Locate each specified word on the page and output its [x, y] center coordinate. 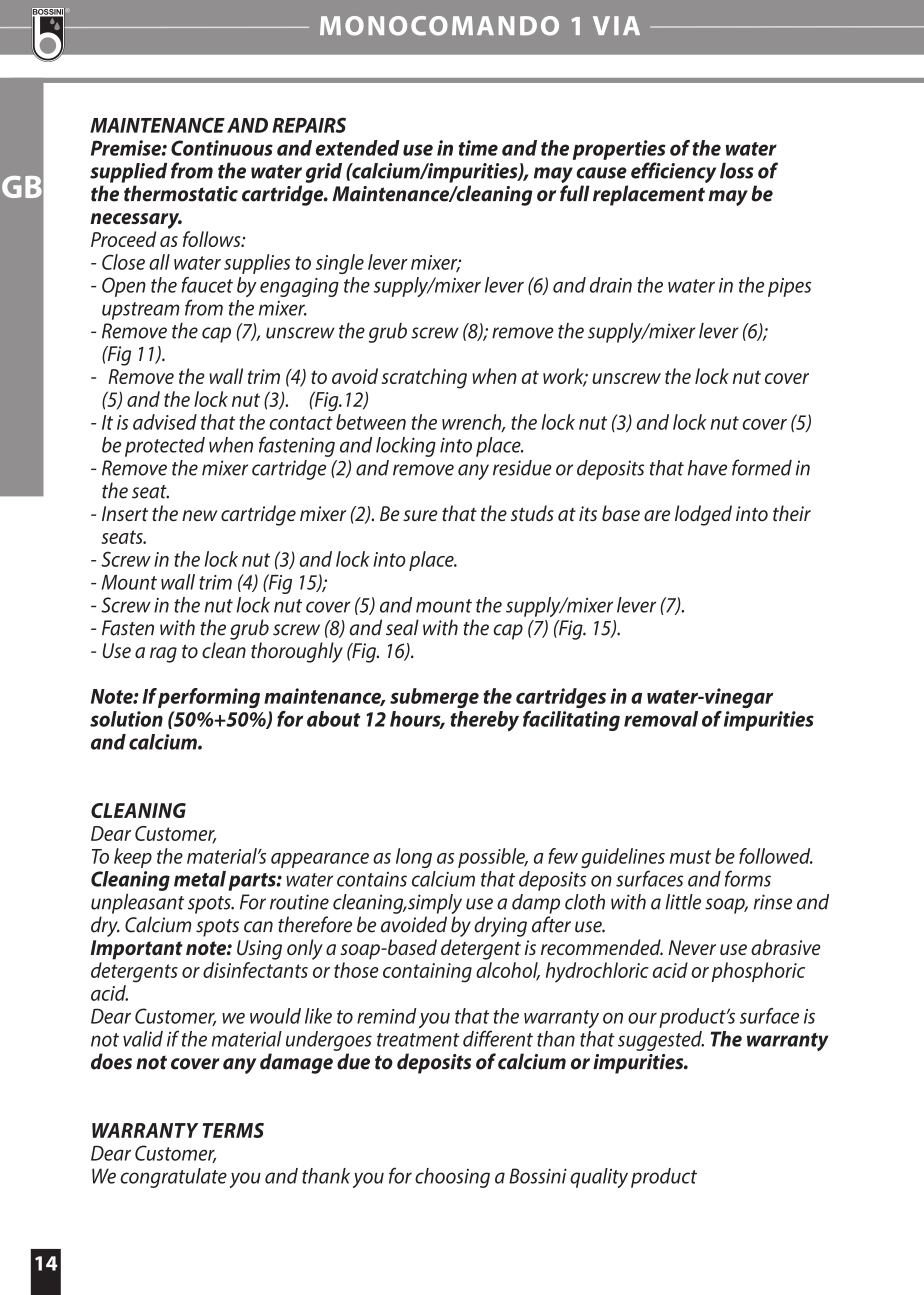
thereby [484, 721]
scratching [424, 378]
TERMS [233, 1130]
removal [661, 719]
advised [165, 422]
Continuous [222, 148]
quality [599, 1178]
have [707, 468]
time [478, 148]
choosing [452, 1178]
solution [126, 719]
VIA [616, 25]
